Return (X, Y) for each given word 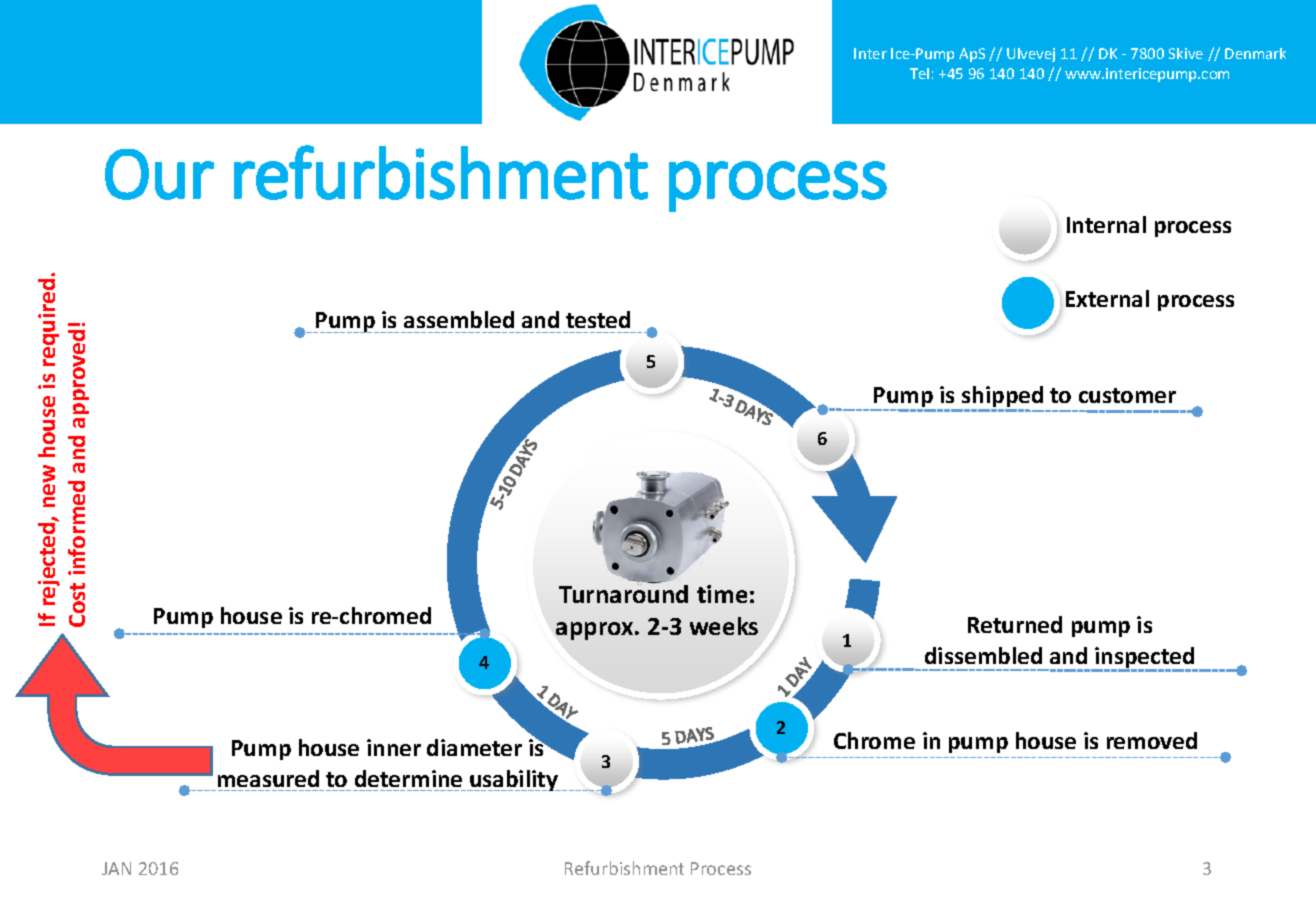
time (722, 594)
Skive (1186, 53)
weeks (724, 626)
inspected (1145, 659)
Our (159, 174)
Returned (1015, 624)
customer (1127, 395)
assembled (459, 319)
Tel (919, 73)
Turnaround (623, 592)
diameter (474, 747)
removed (1152, 740)
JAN (116, 868)
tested (598, 319)
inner (394, 747)
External (1107, 298)
